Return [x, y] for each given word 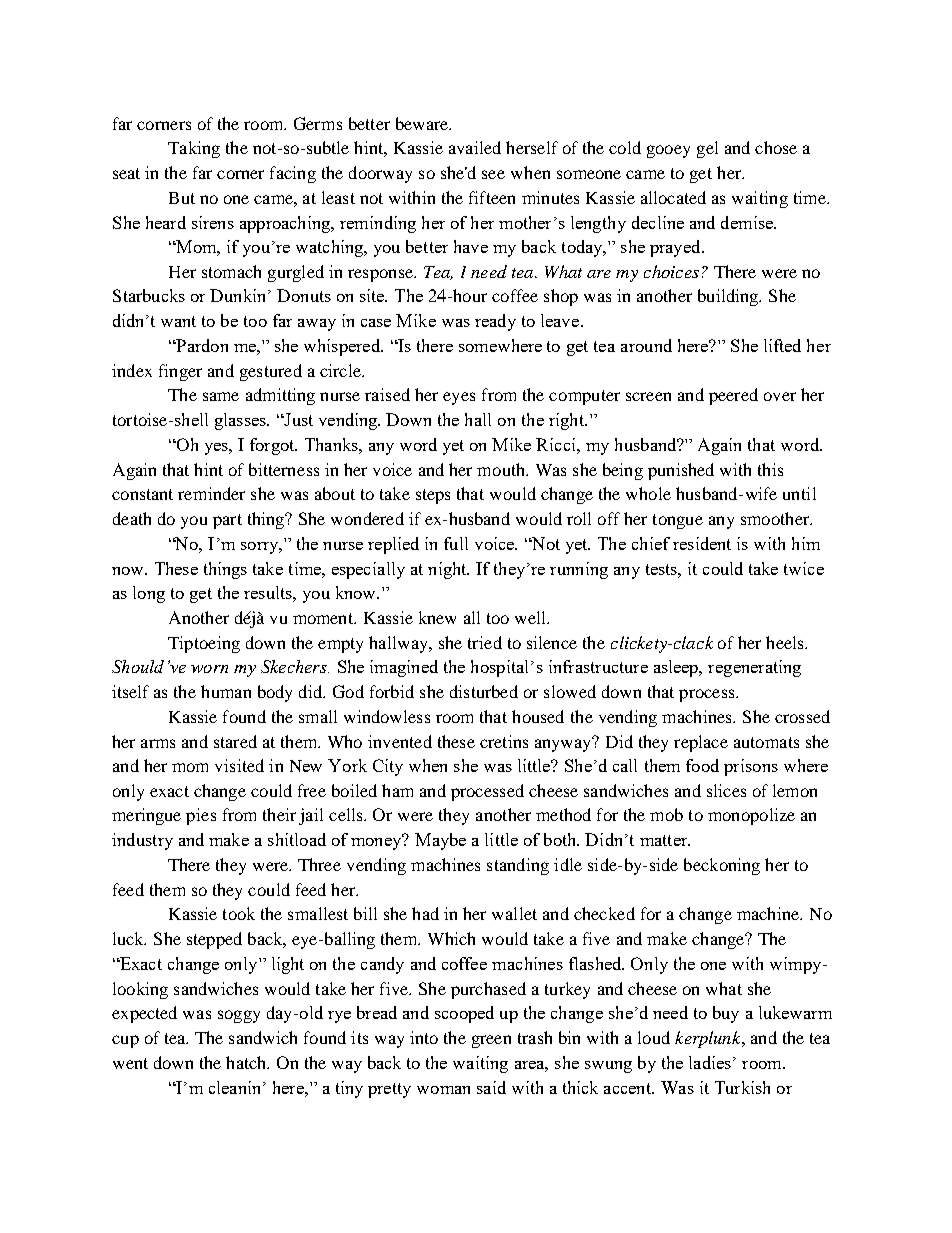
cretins [504, 741]
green [491, 1041]
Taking [194, 149]
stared [235, 741]
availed [475, 147]
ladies [710, 1062]
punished [681, 471]
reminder [211, 493]
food [702, 765]
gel [707, 149]
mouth [502, 469]
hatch [247, 1062]
